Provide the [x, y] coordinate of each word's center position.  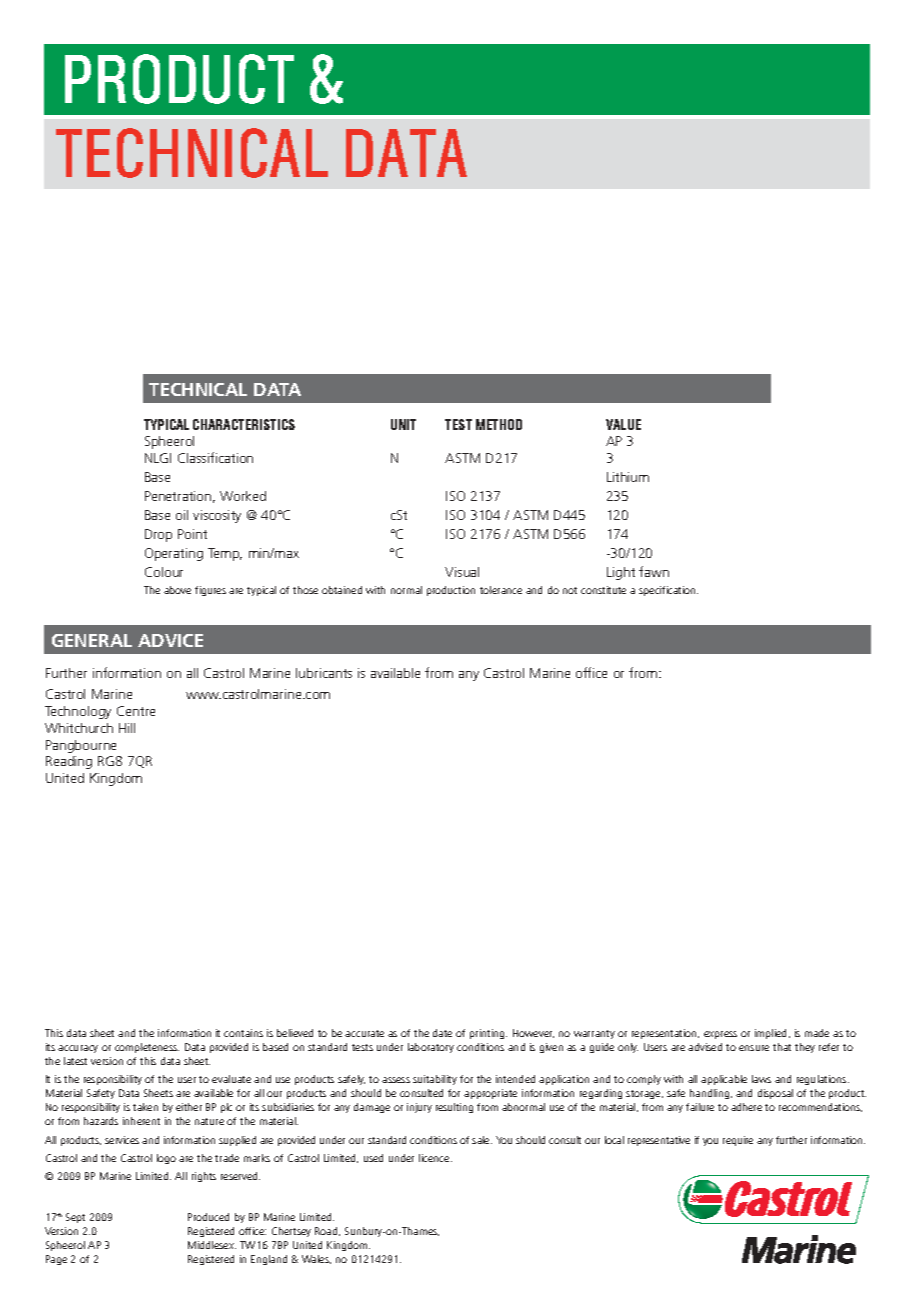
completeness [147, 1048]
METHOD [499, 424]
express [720, 1035]
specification [668, 591]
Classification [215, 457]
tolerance [501, 590]
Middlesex [212, 1245]
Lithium [628, 477]
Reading [69, 762]
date [442, 1033]
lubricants [324, 673]
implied [772, 1034]
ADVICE [170, 640]
